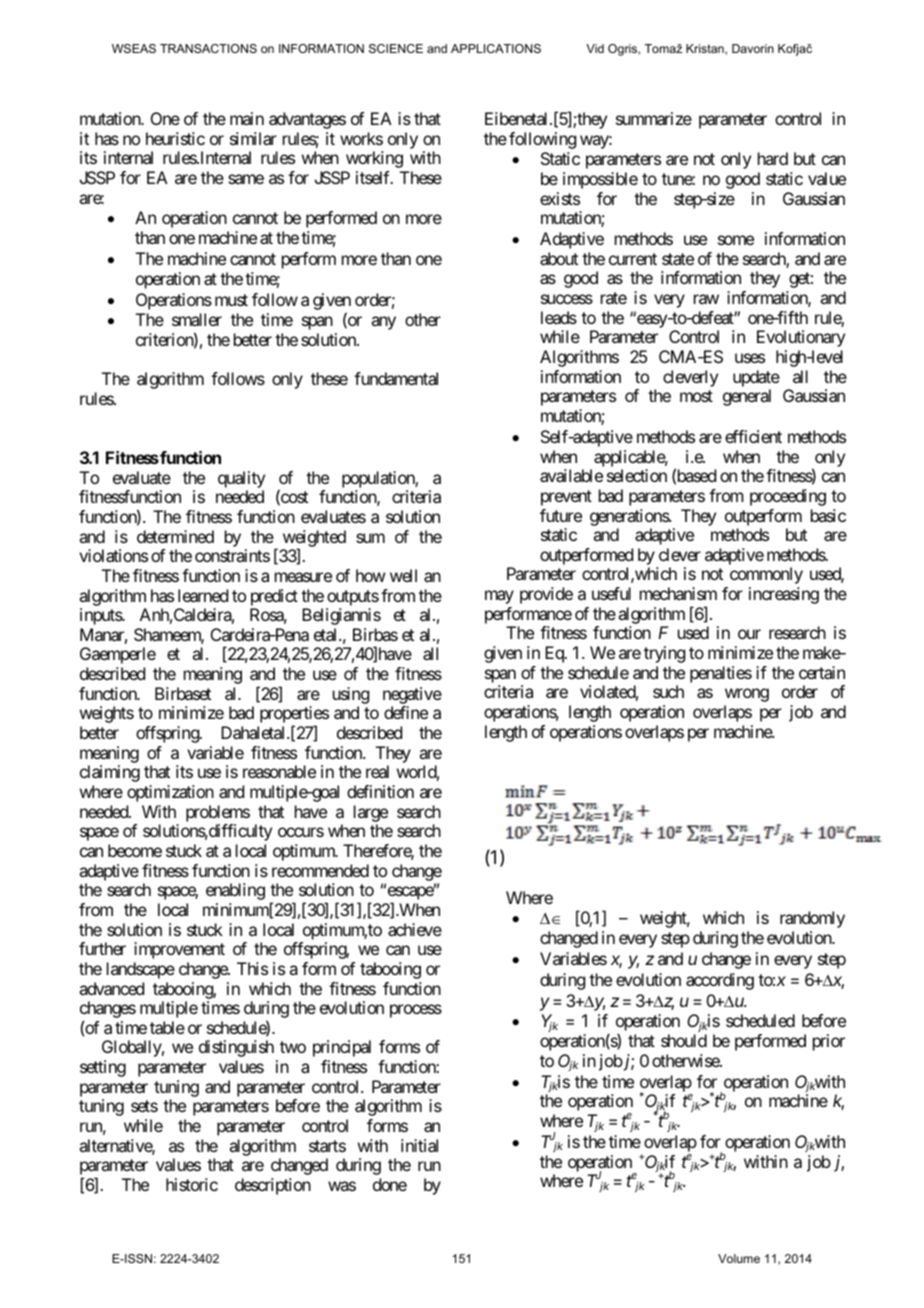 Image resolution: width=924 pixels, height=1308 pixels. I want to click on TRANSACTIONS, so click(208, 48).
